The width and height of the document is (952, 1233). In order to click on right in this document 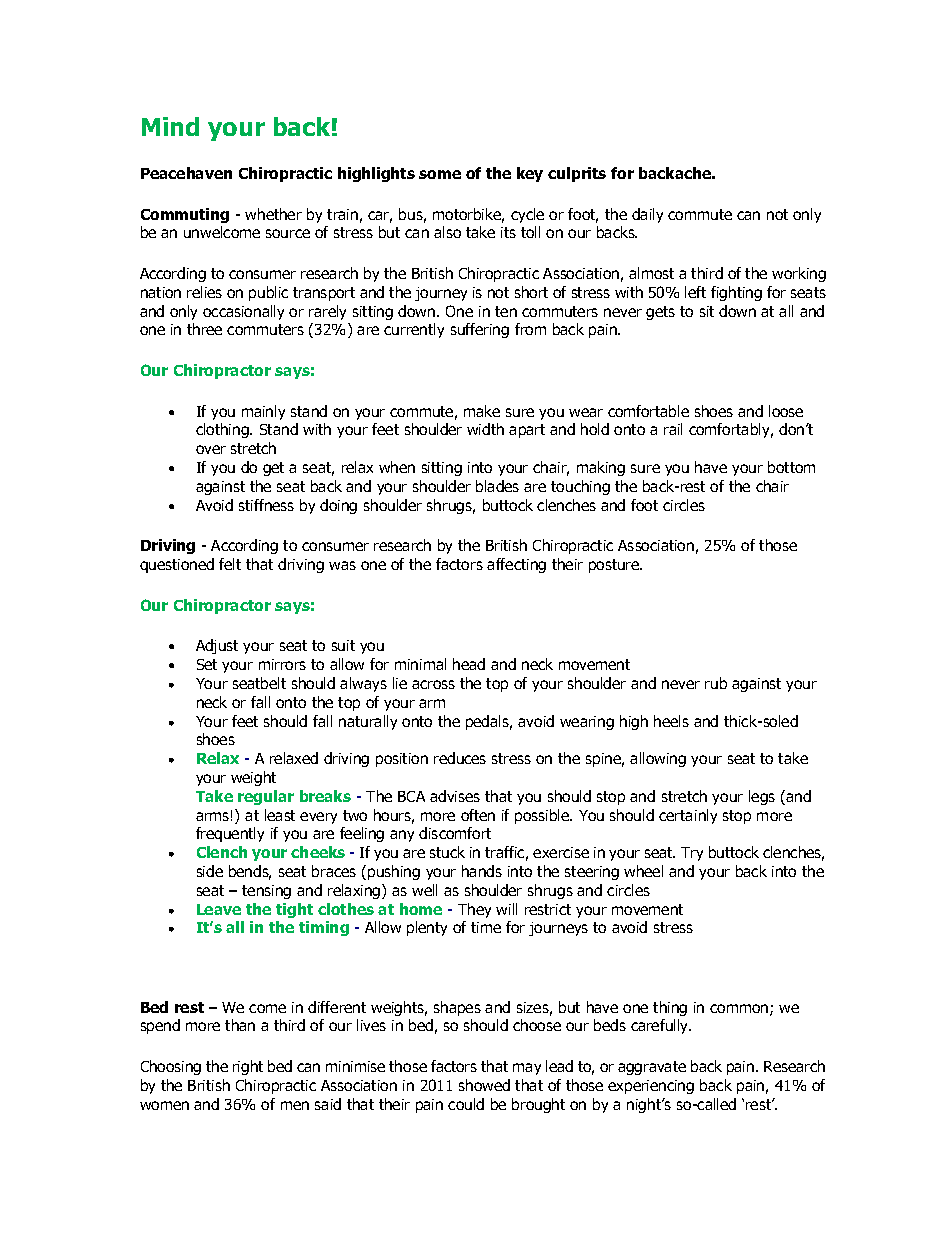, I will do `click(248, 1067)`.
